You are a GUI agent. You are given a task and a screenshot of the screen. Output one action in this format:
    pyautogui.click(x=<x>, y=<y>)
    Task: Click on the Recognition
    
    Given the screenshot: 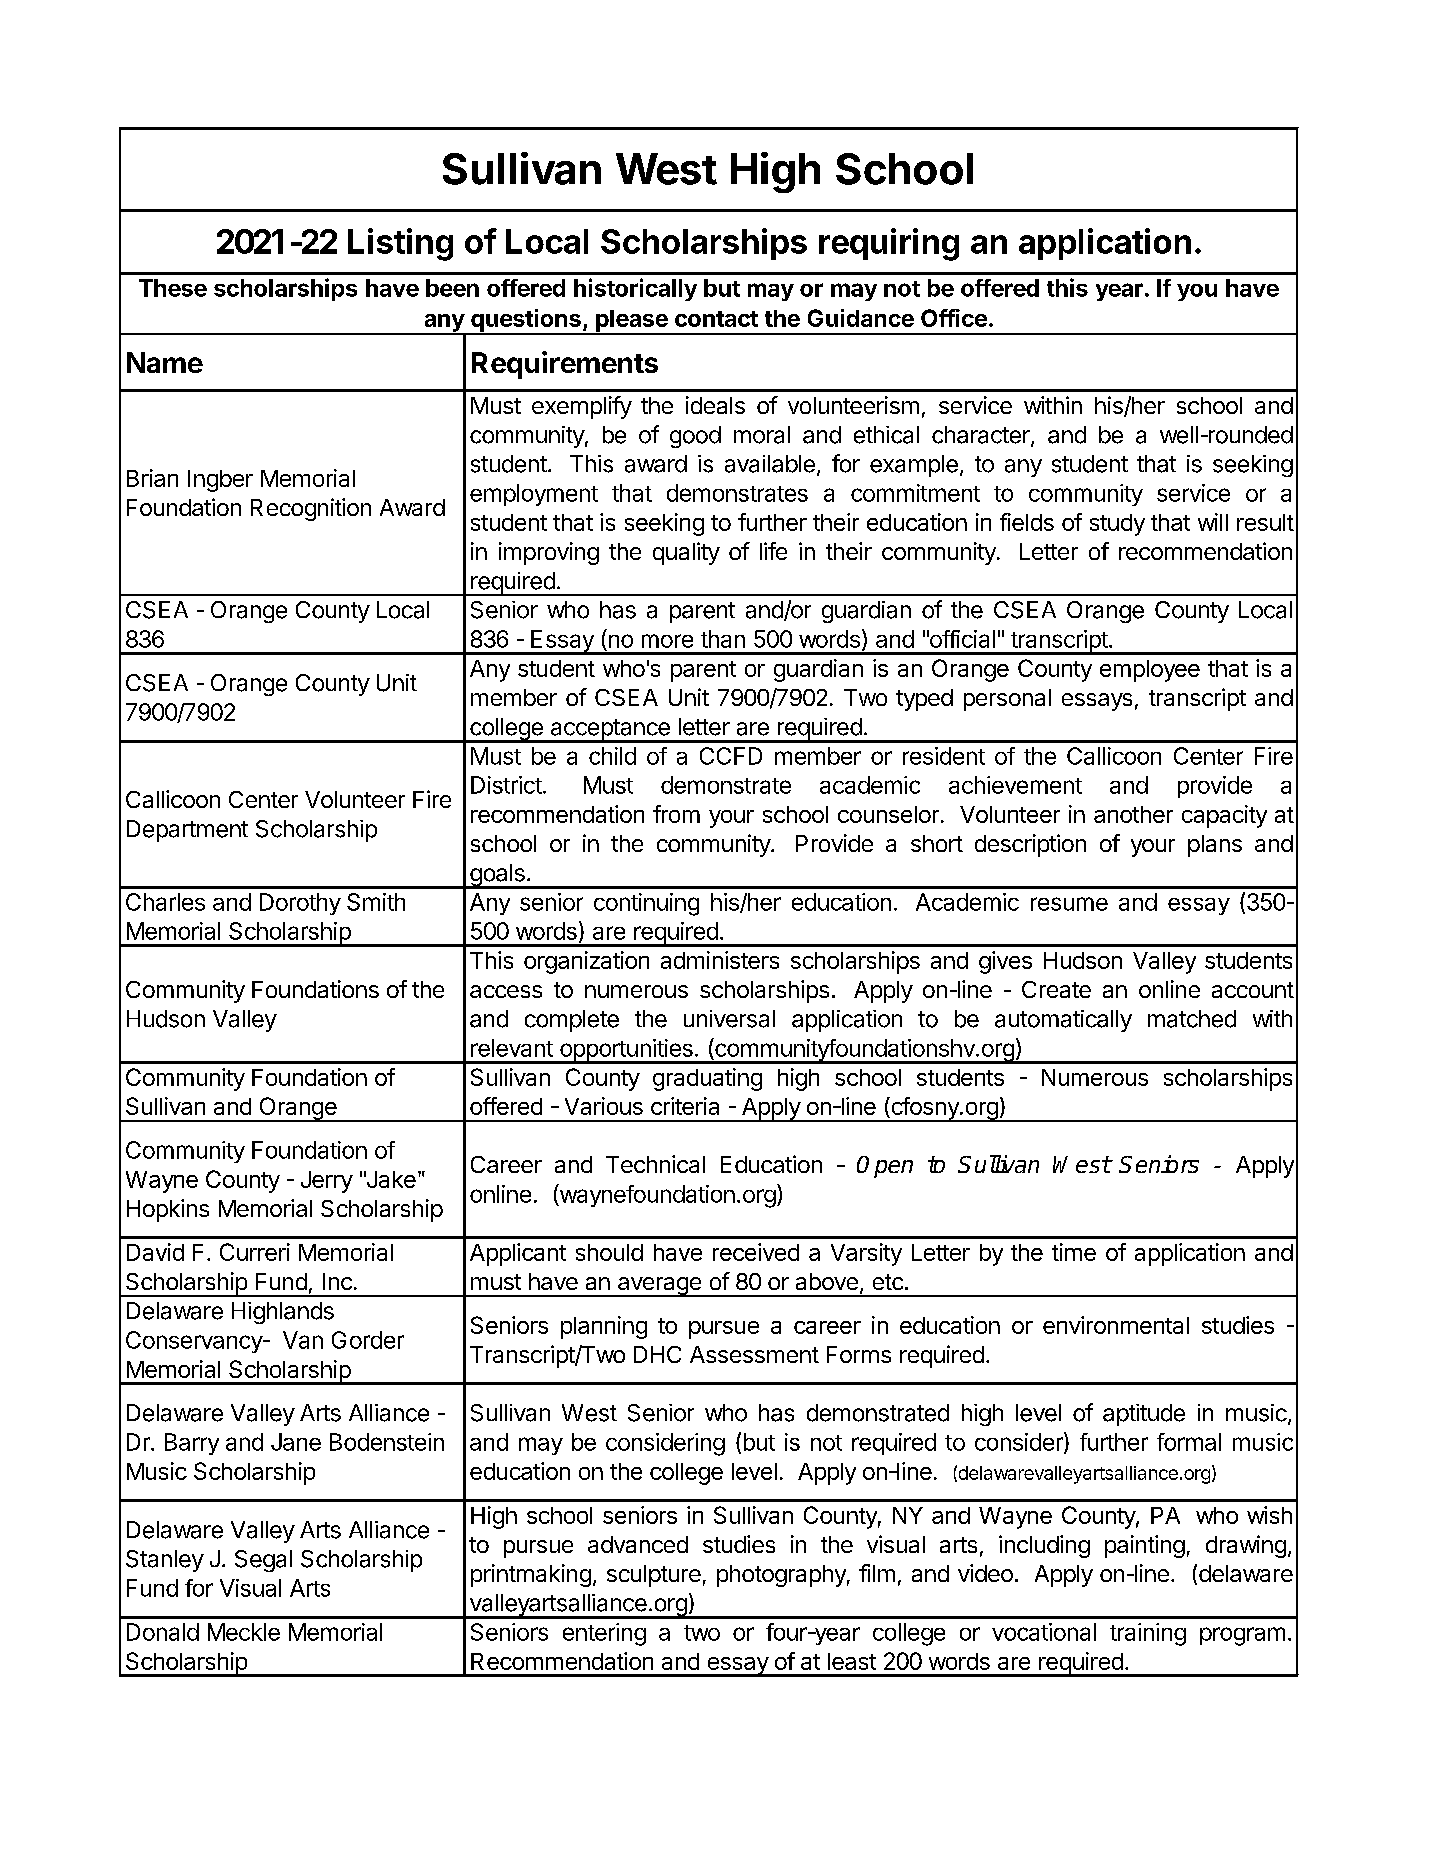 What is the action you would take?
    pyautogui.click(x=311, y=509)
